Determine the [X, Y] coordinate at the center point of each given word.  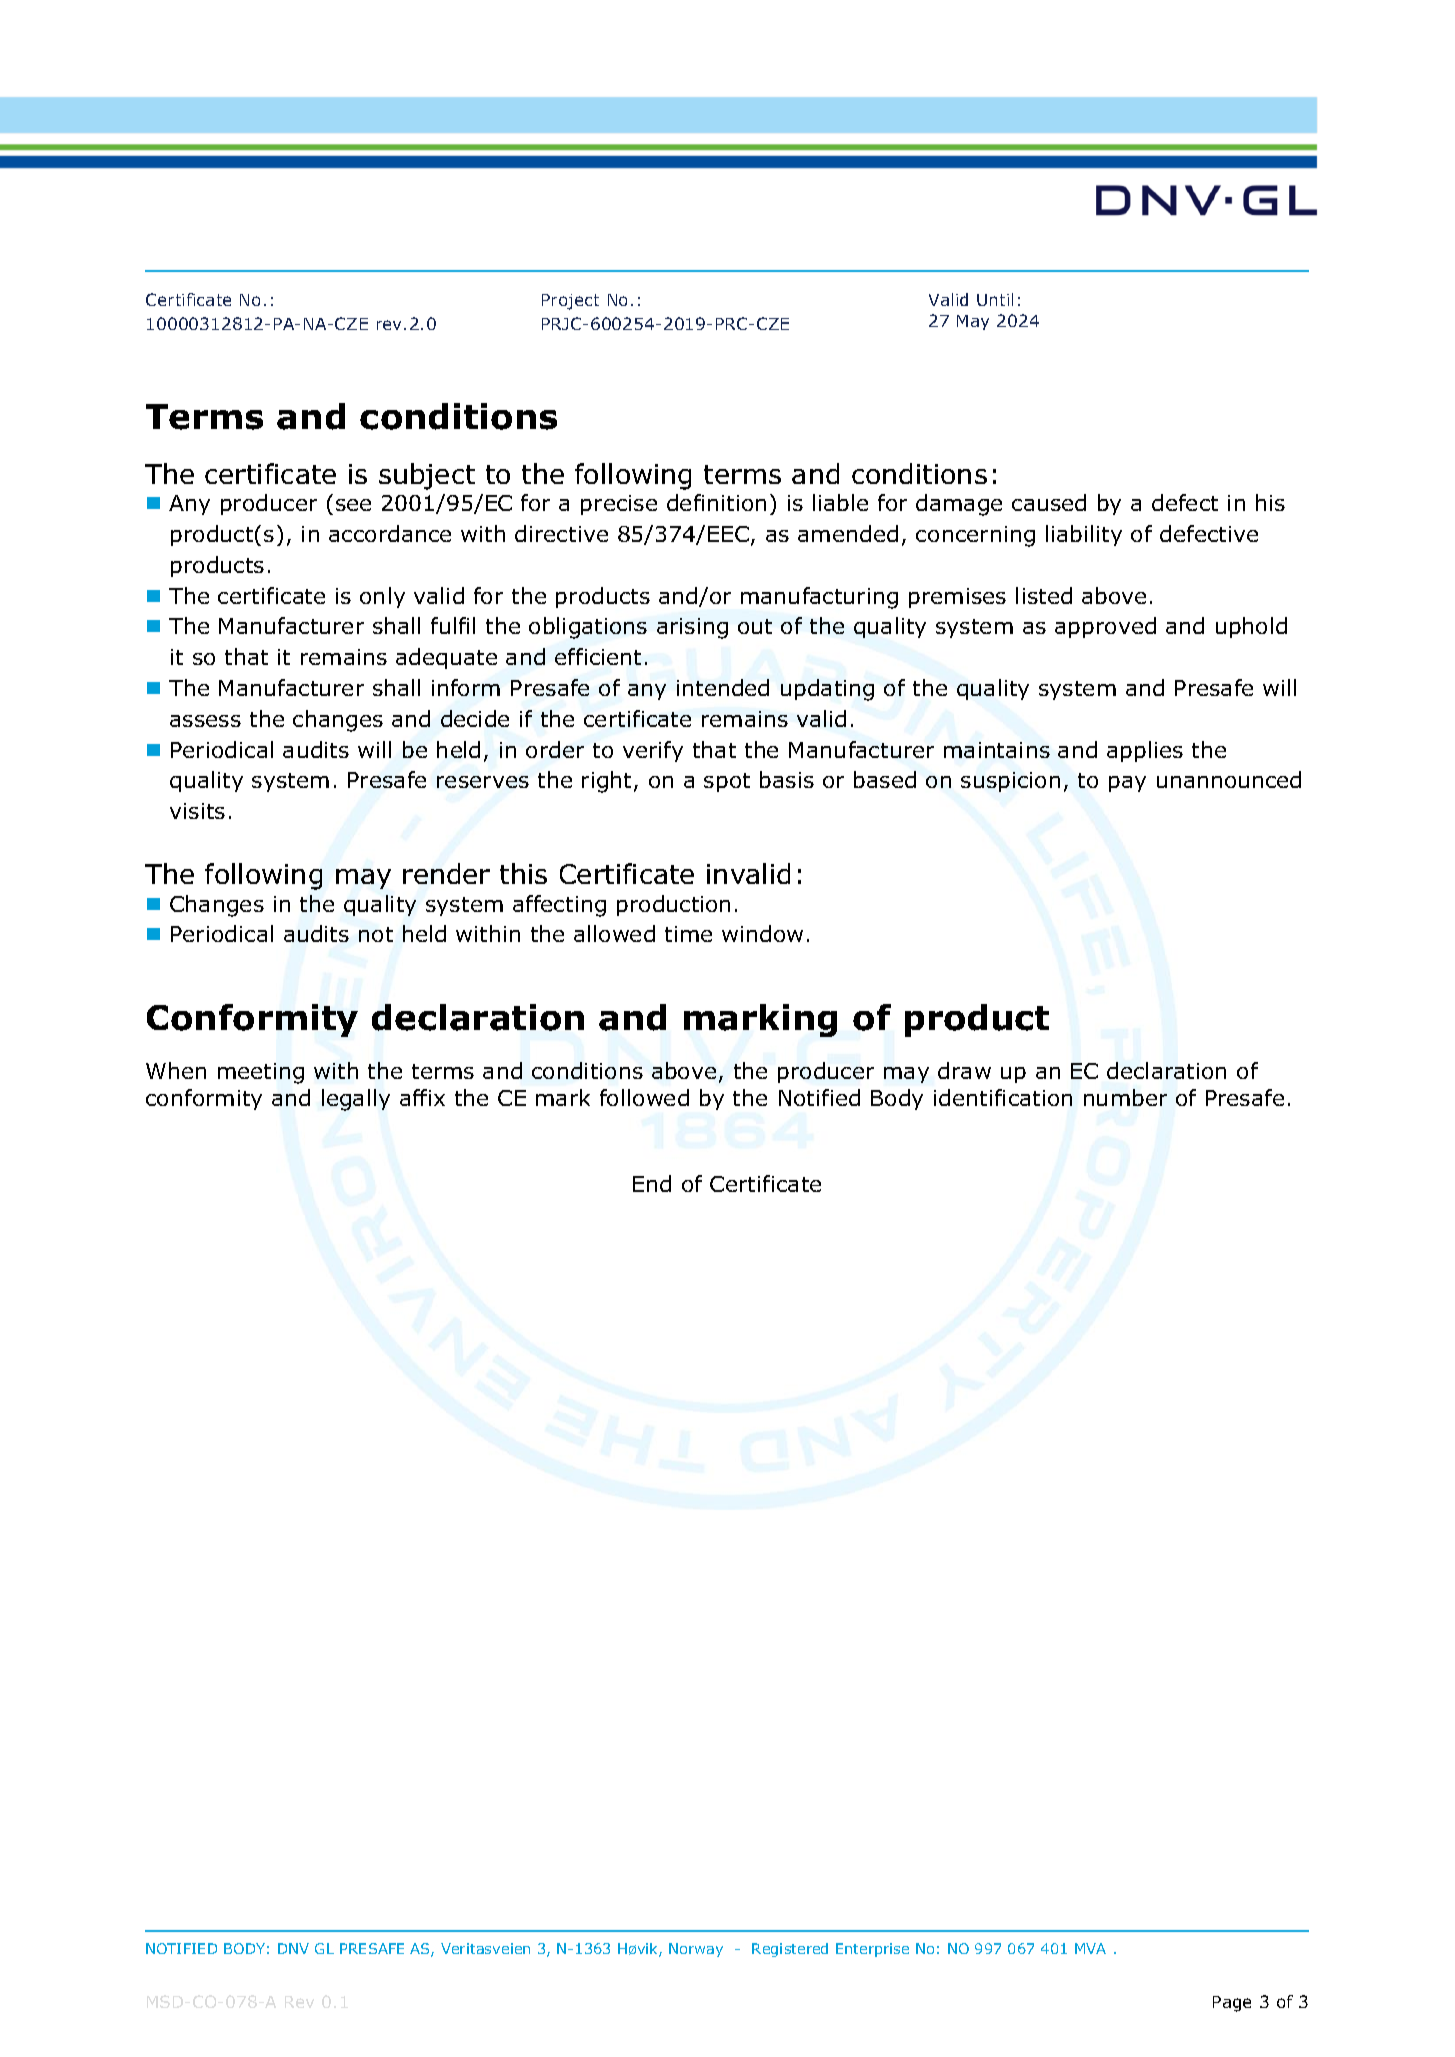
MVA [1090, 1948]
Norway [696, 1950]
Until [995, 299]
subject [427, 476]
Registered [790, 1950]
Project [570, 302]
